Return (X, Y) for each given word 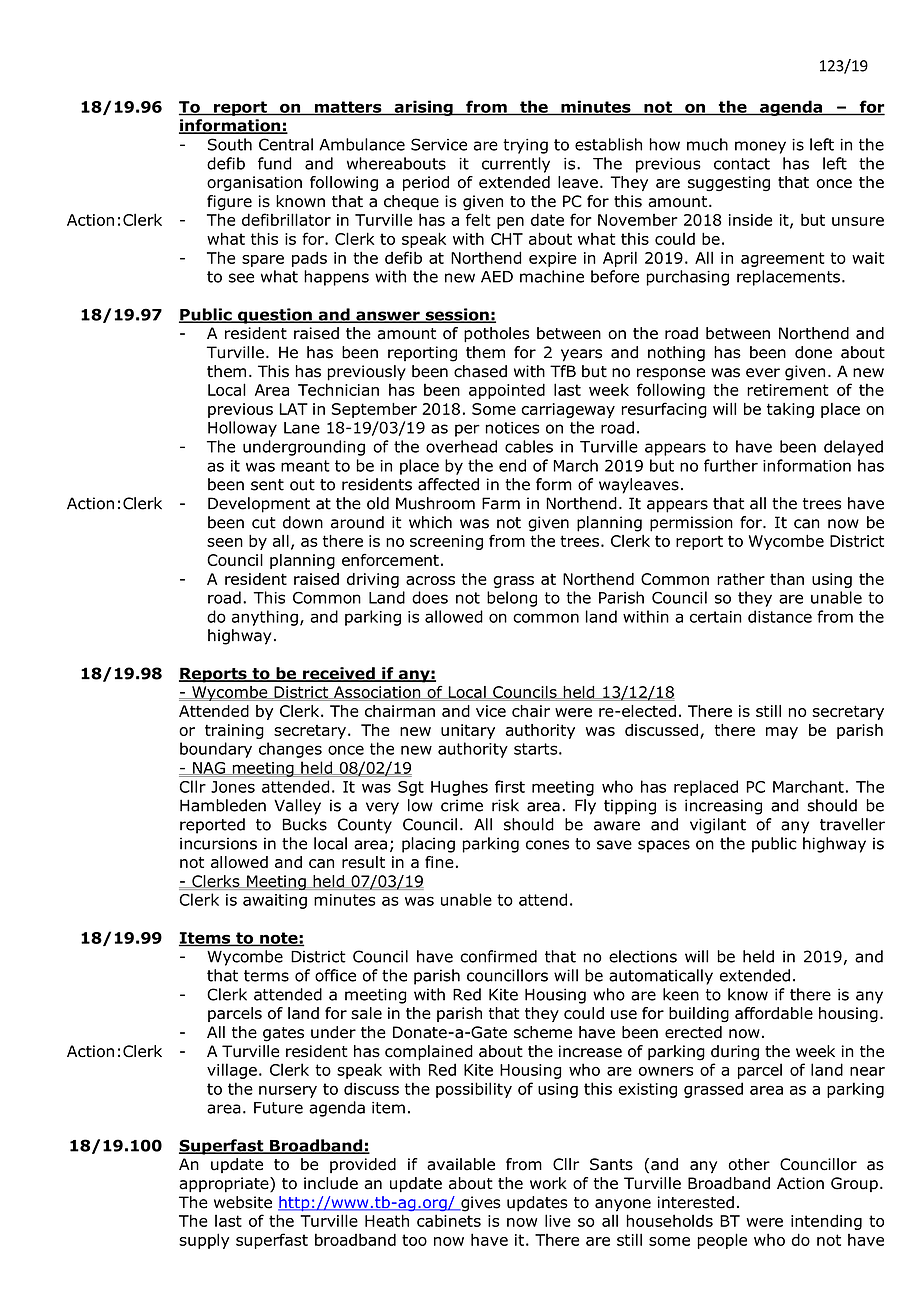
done (813, 352)
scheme (543, 1032)
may (782, 733)
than (787, 579)
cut (264, 523)
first (510, 786)
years (581, 355)
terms (266, 976)
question (275, 316)
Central (286, 144)
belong (512, 599)
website (243, 1202)
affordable (774, 1013)
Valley (297, 807)
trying (525, 146)
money (760, 147)
